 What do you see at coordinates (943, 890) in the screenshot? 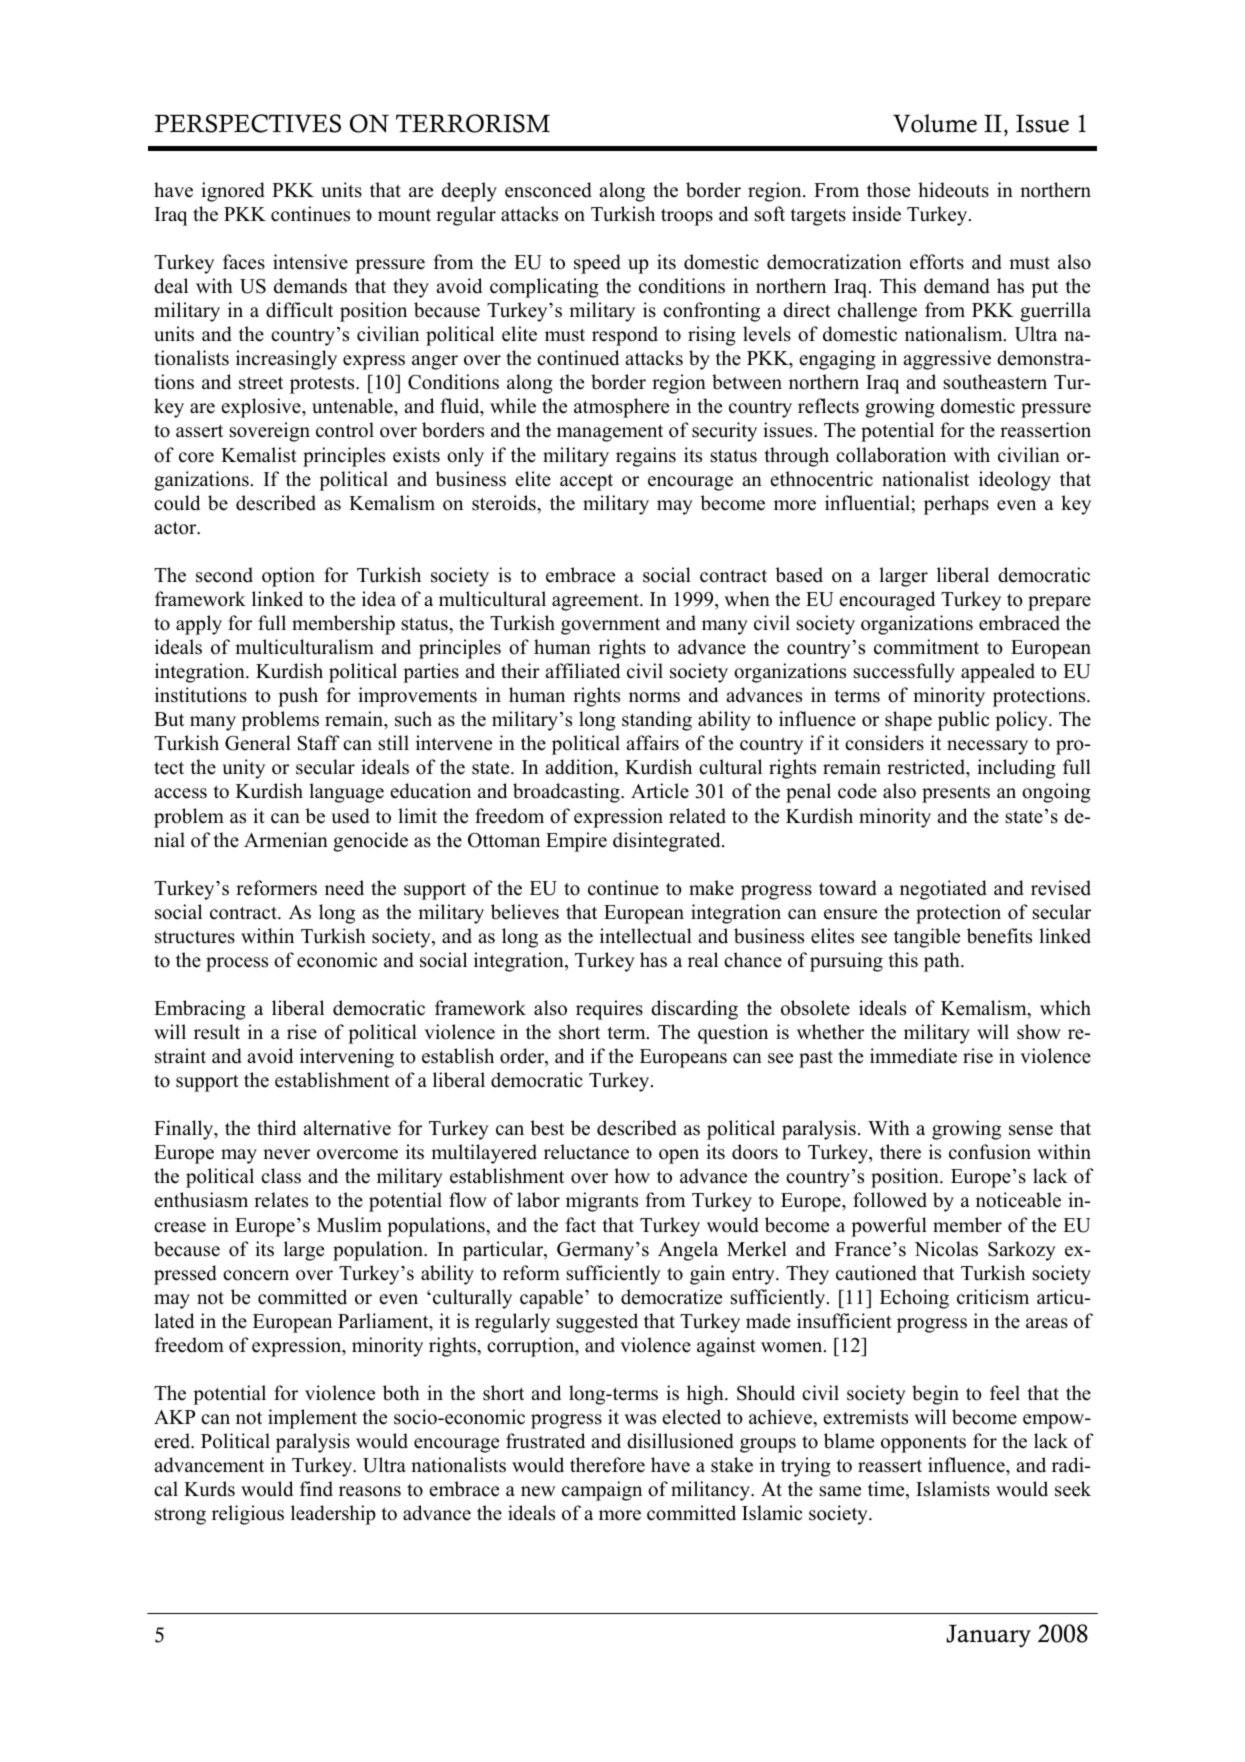
I see `negotiated` at bounding box center [943, 890].
